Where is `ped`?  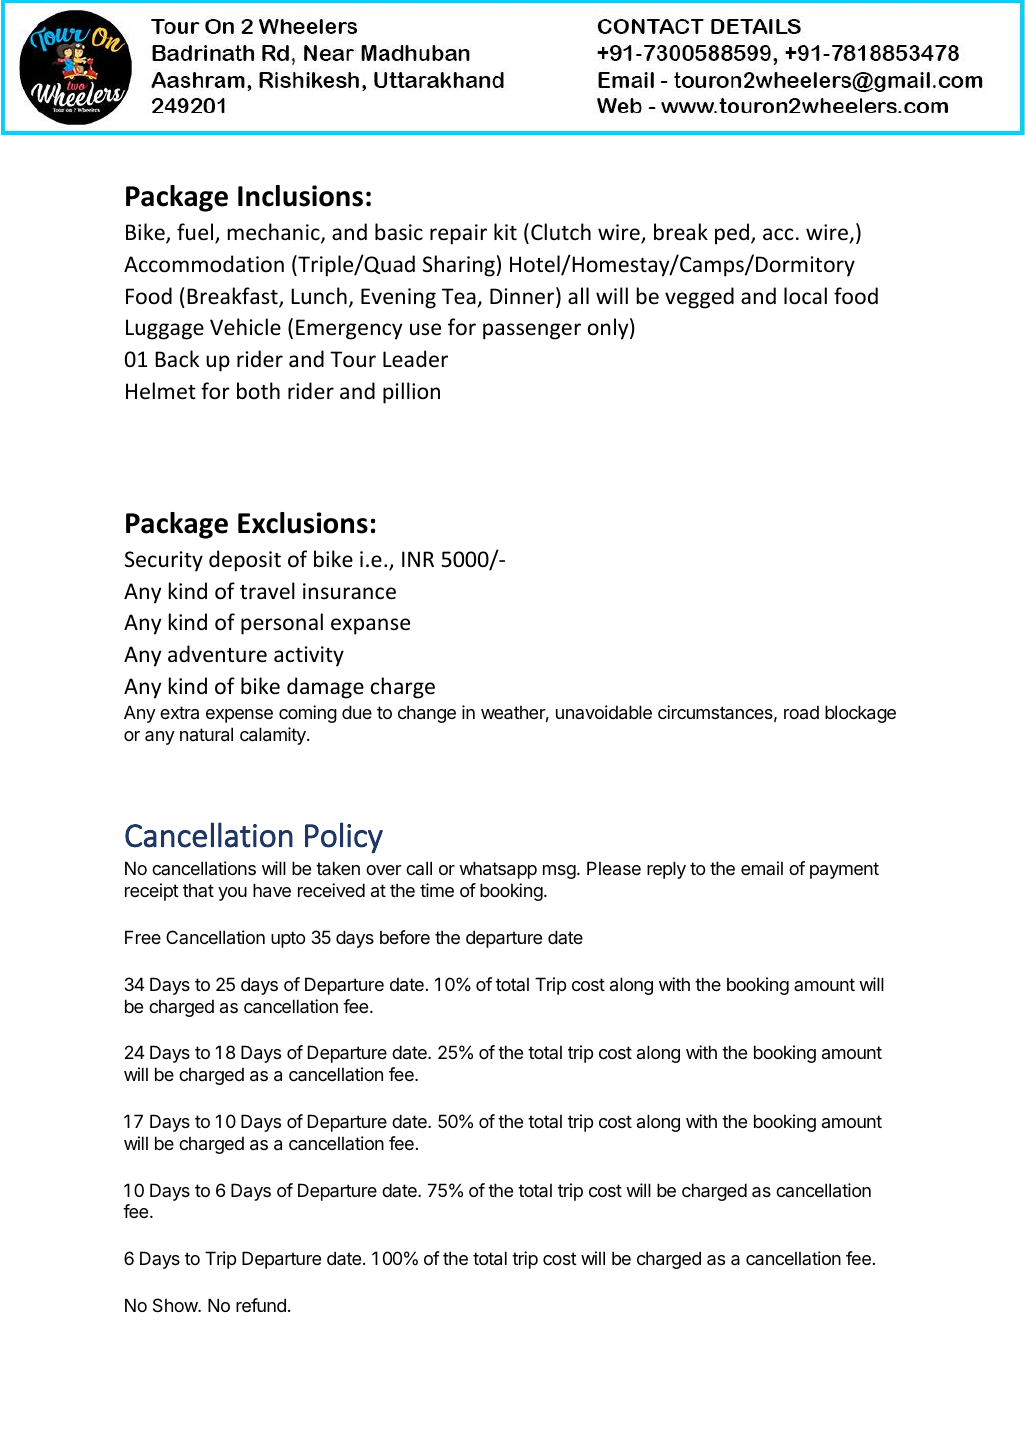 ped is located at coordinates (733, 234).
